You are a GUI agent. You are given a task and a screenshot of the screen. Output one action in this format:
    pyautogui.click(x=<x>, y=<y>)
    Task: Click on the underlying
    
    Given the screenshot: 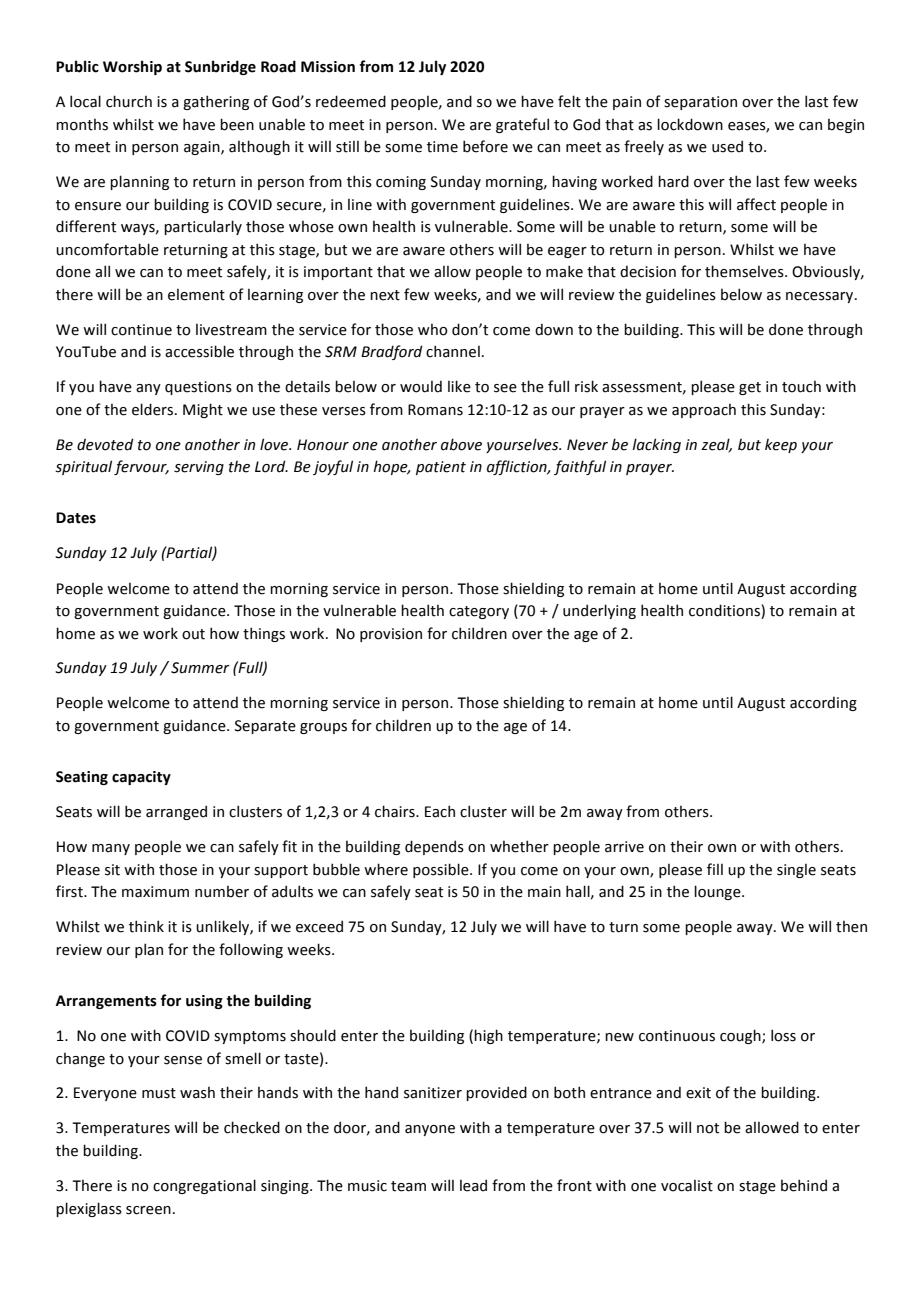 What is the action you would take?
    pyautogui.click(x=599, y=611)
